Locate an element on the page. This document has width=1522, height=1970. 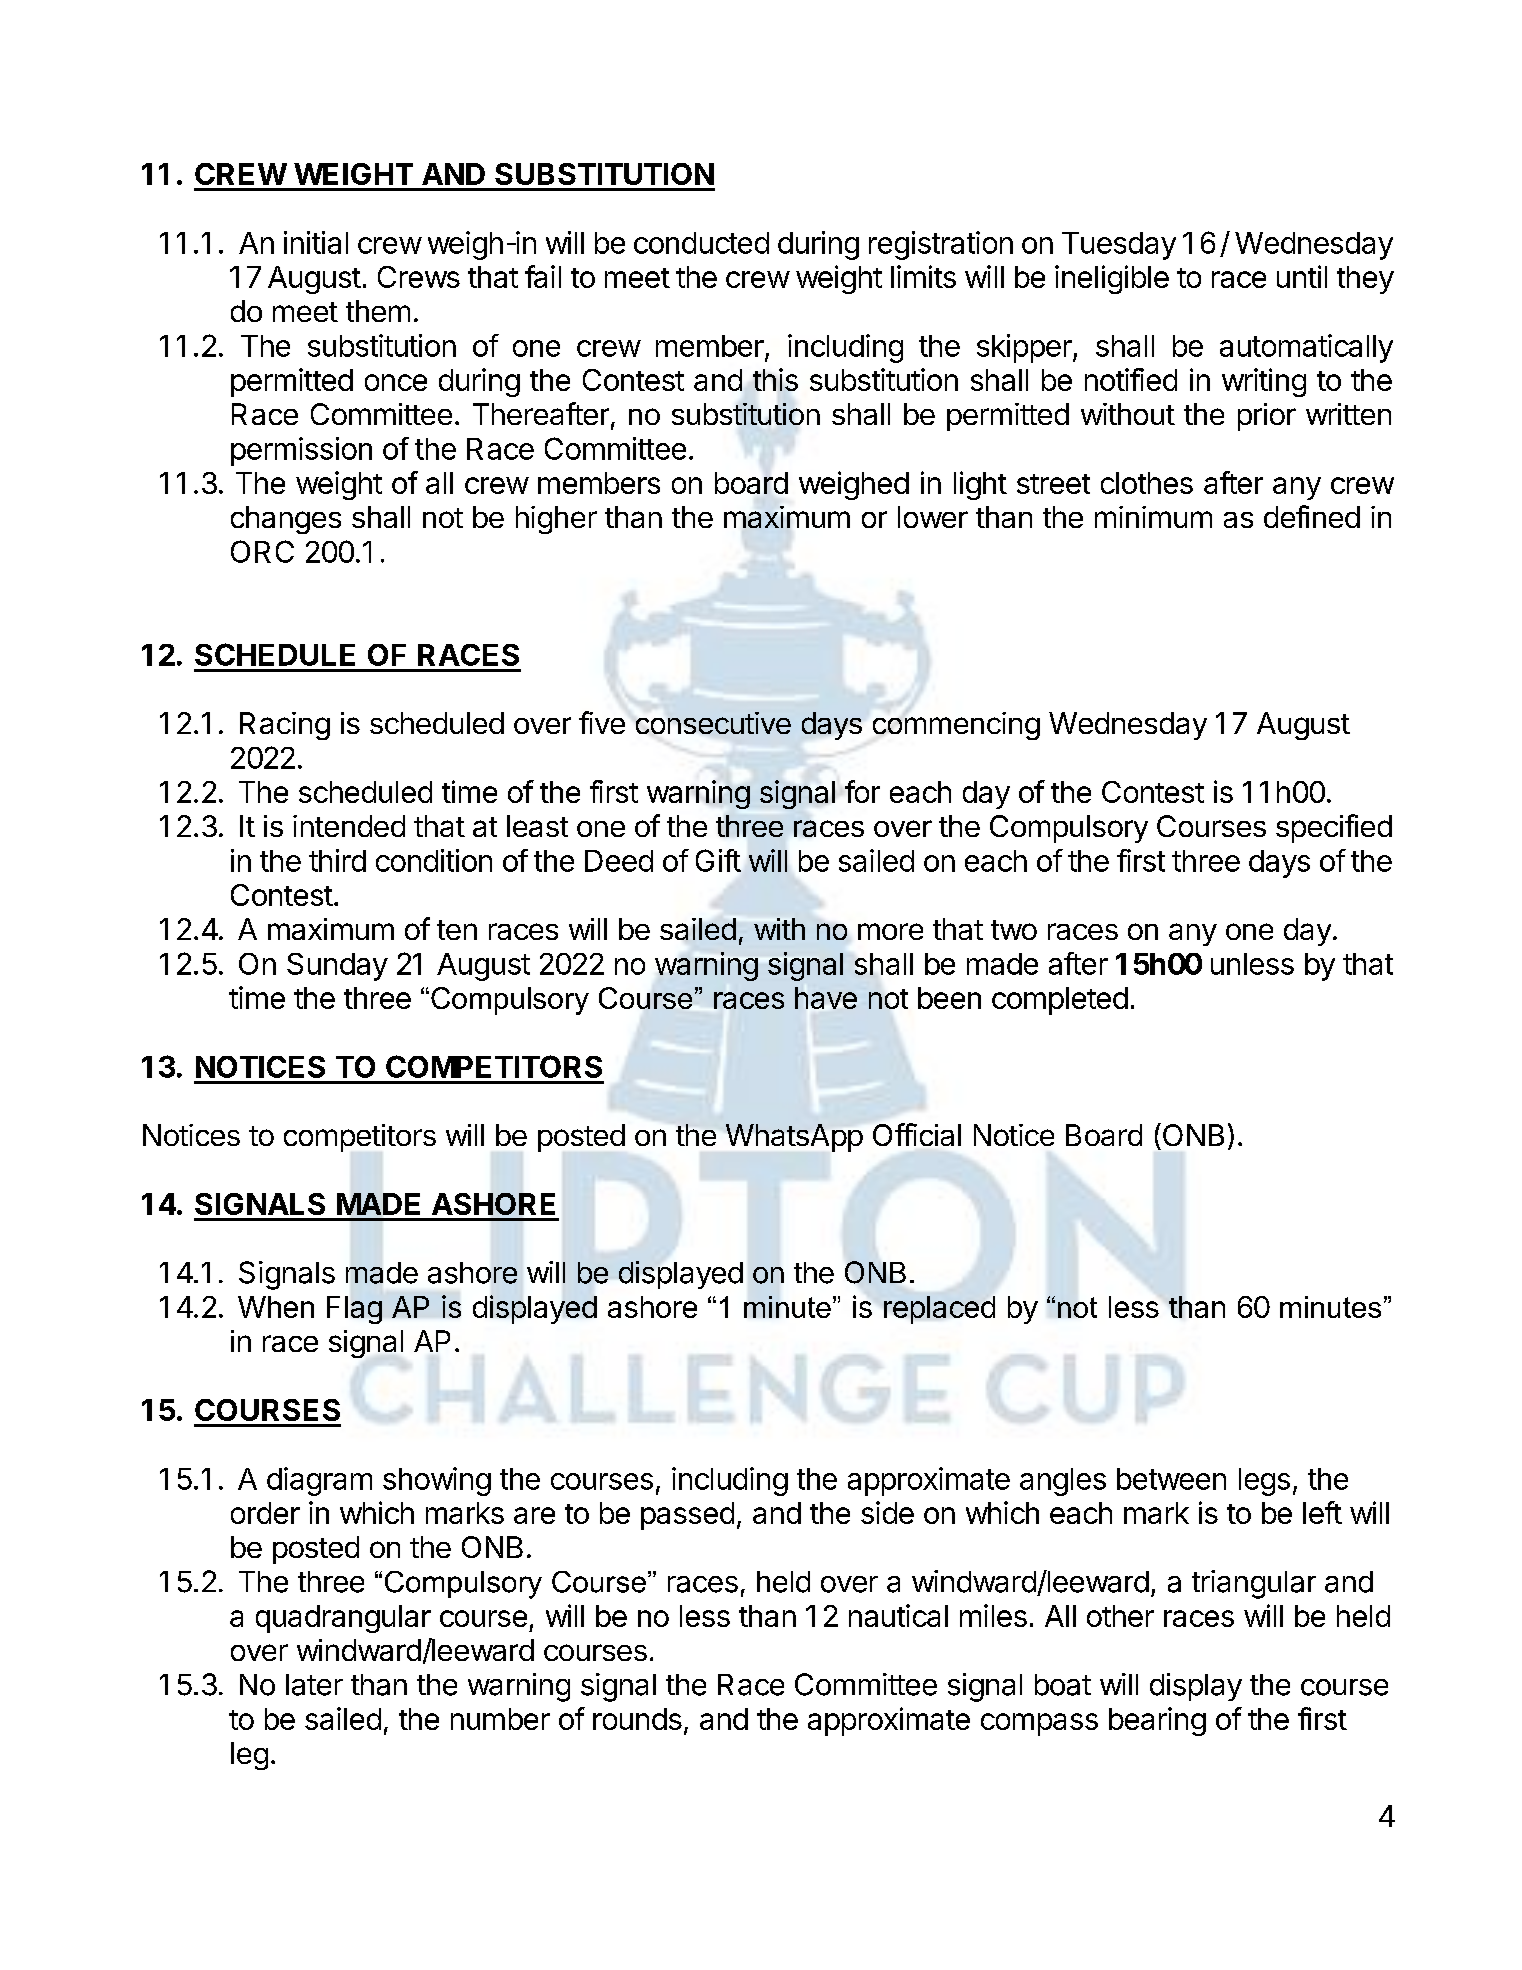
later is located at coordinates (314, 1685).
